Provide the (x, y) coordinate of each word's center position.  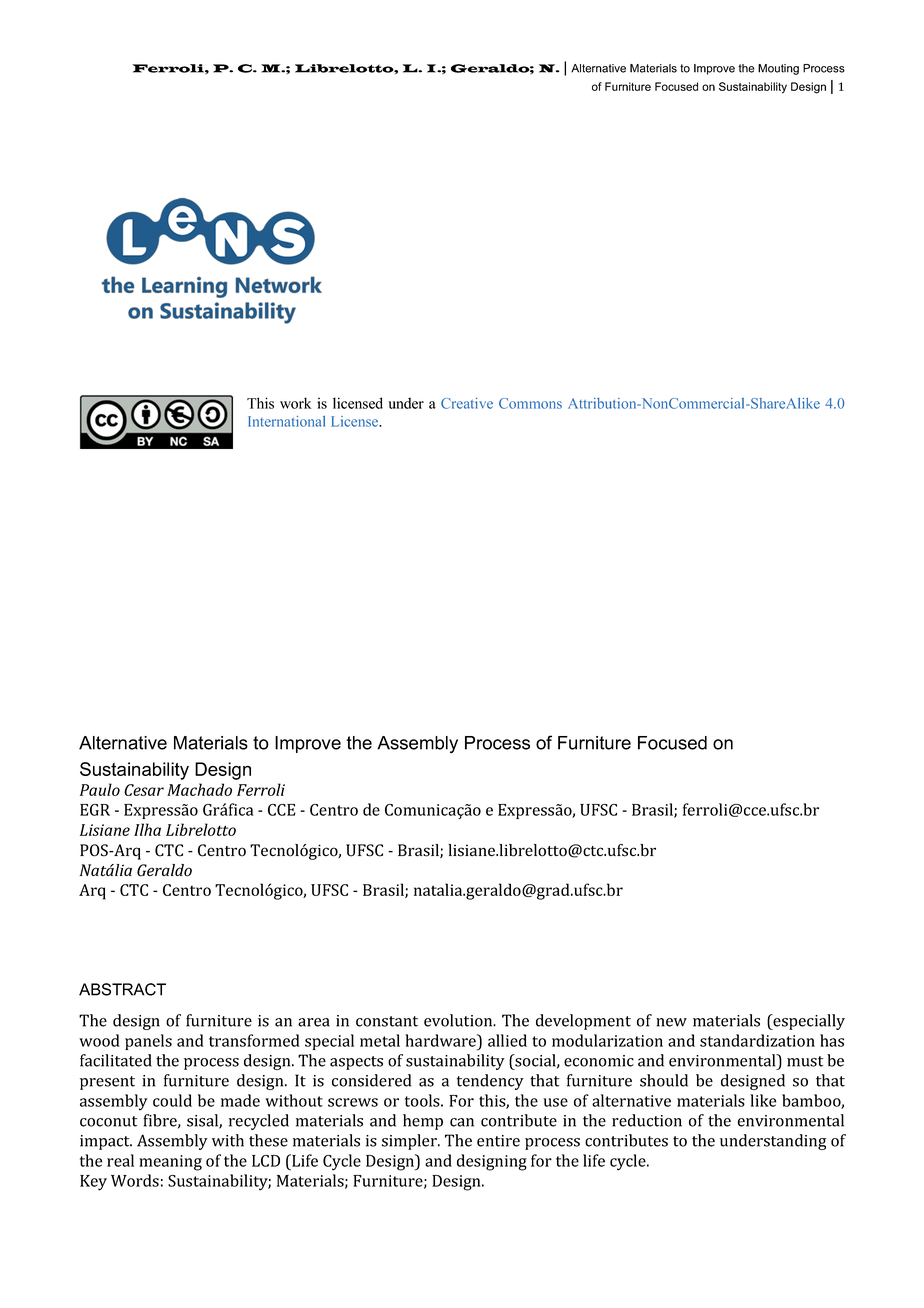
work (296, 403)
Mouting (778, 69)
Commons (530, 403)
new (671, 1022)
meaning (170, 1163)
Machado (199, 789)
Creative (467, 403)
